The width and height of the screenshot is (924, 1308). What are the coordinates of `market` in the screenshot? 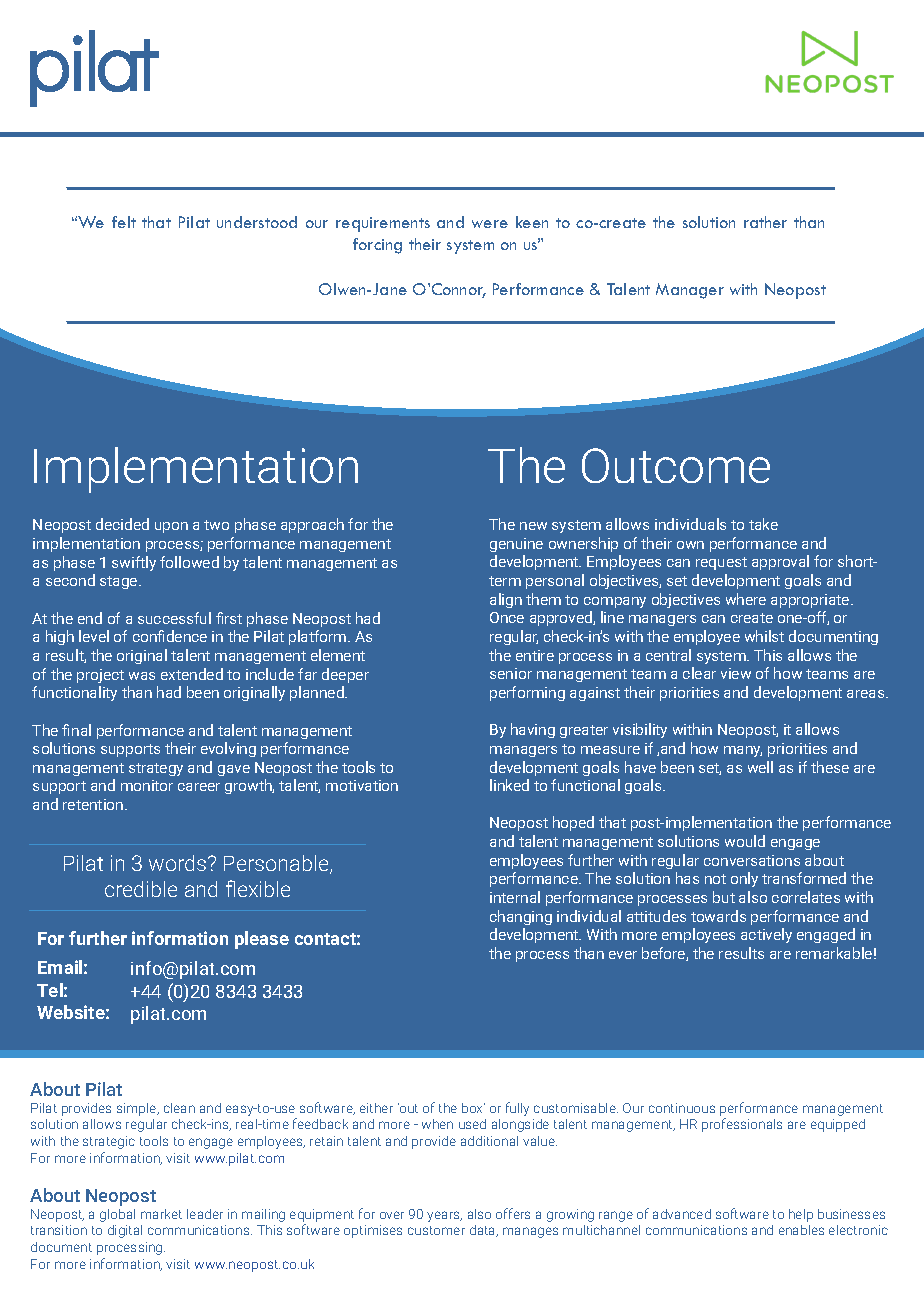 It's located at (161, 1214).
